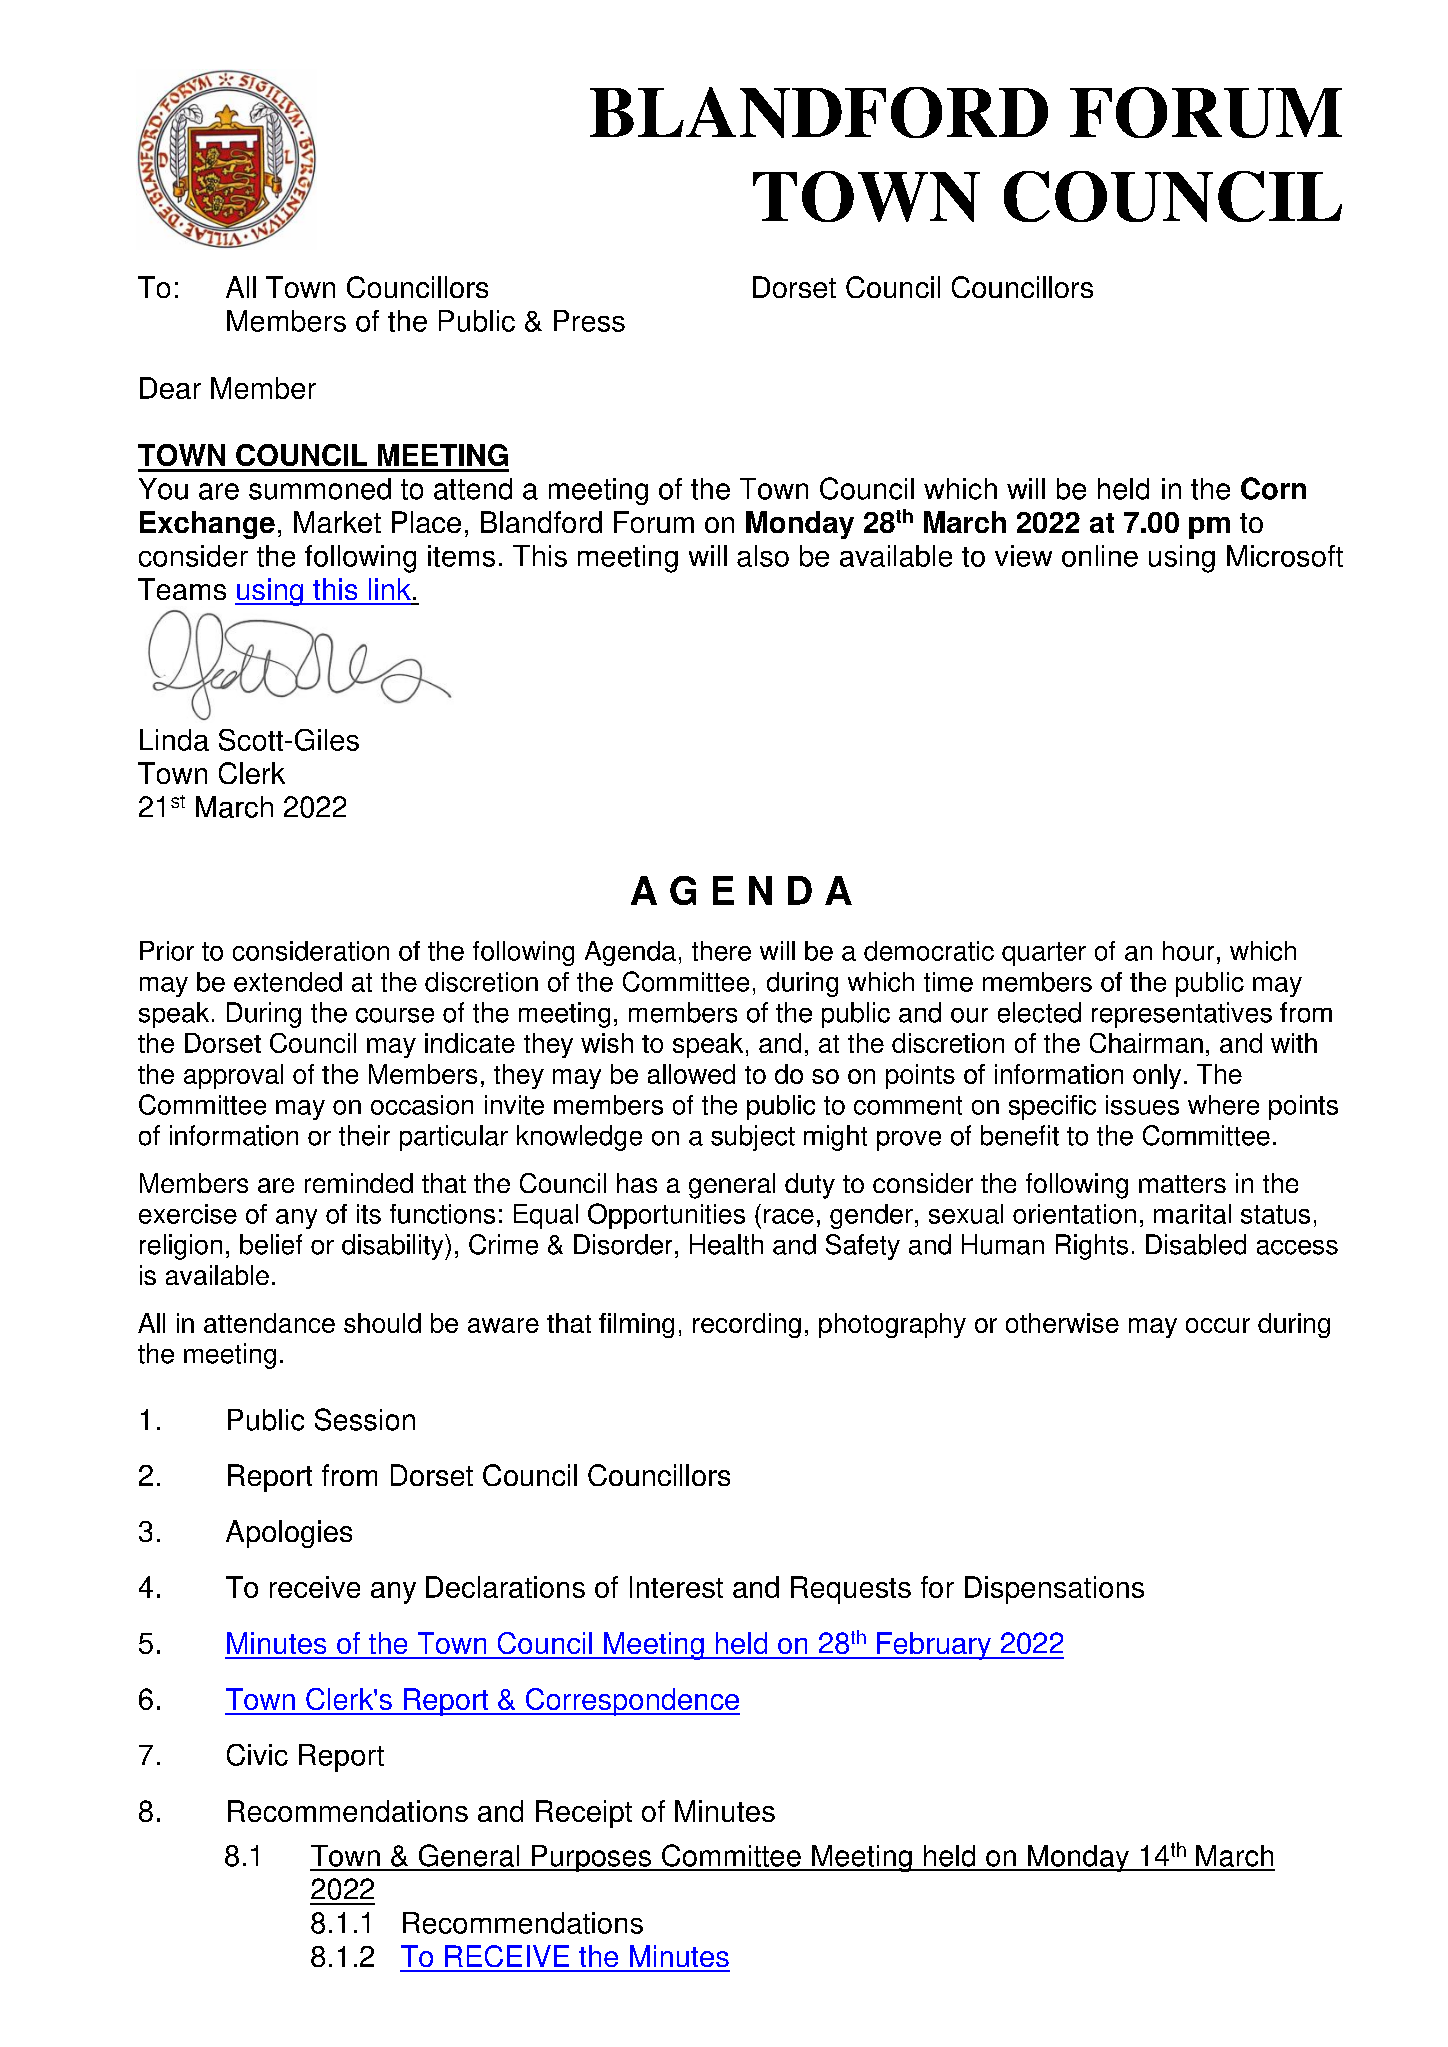 This page has width=1448, height=2047. Describe the element at coordinates (691, 1074) in the page. I see `allowed` at that location.
